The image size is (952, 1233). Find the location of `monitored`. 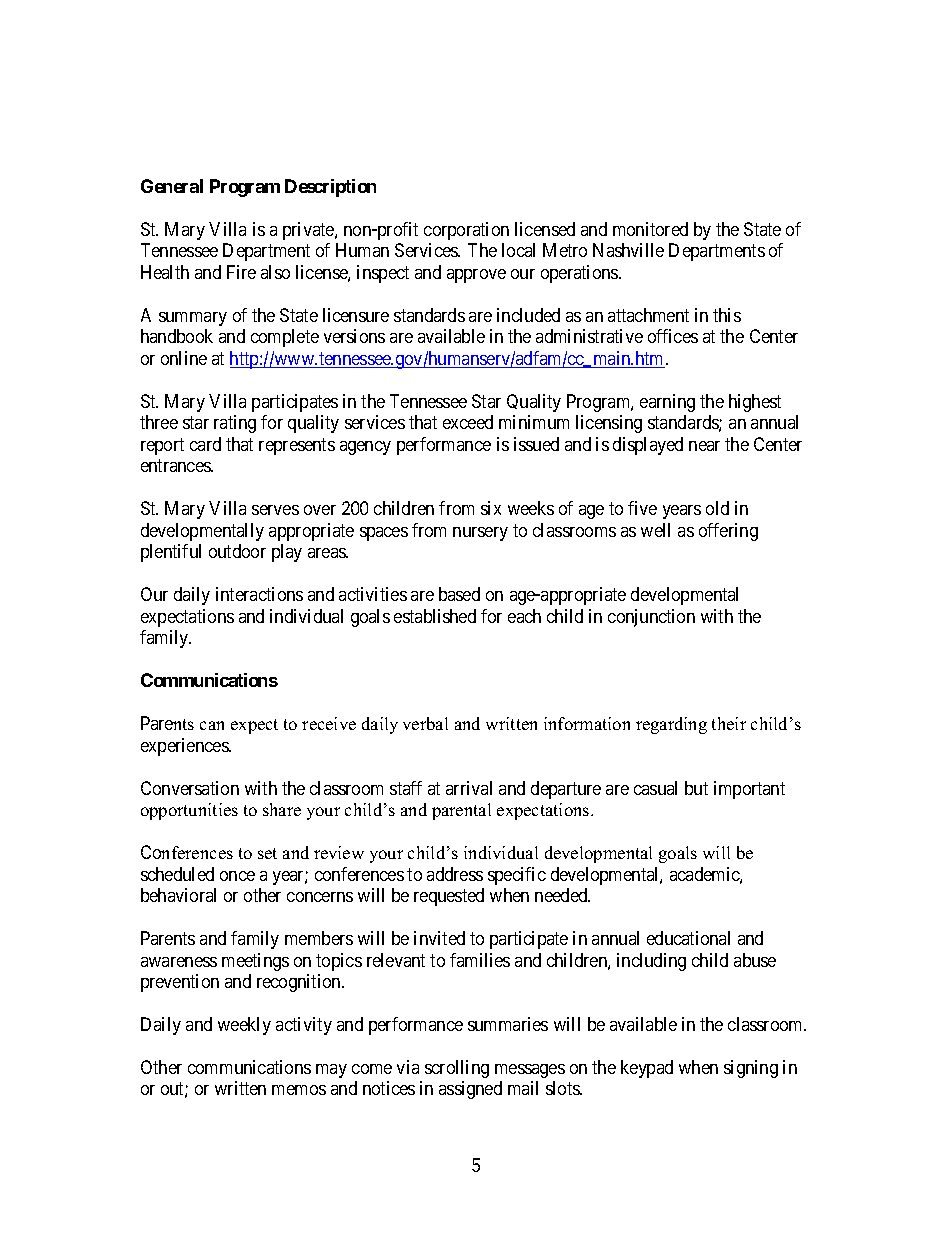

monitored is located at coordinates (650, 229).
